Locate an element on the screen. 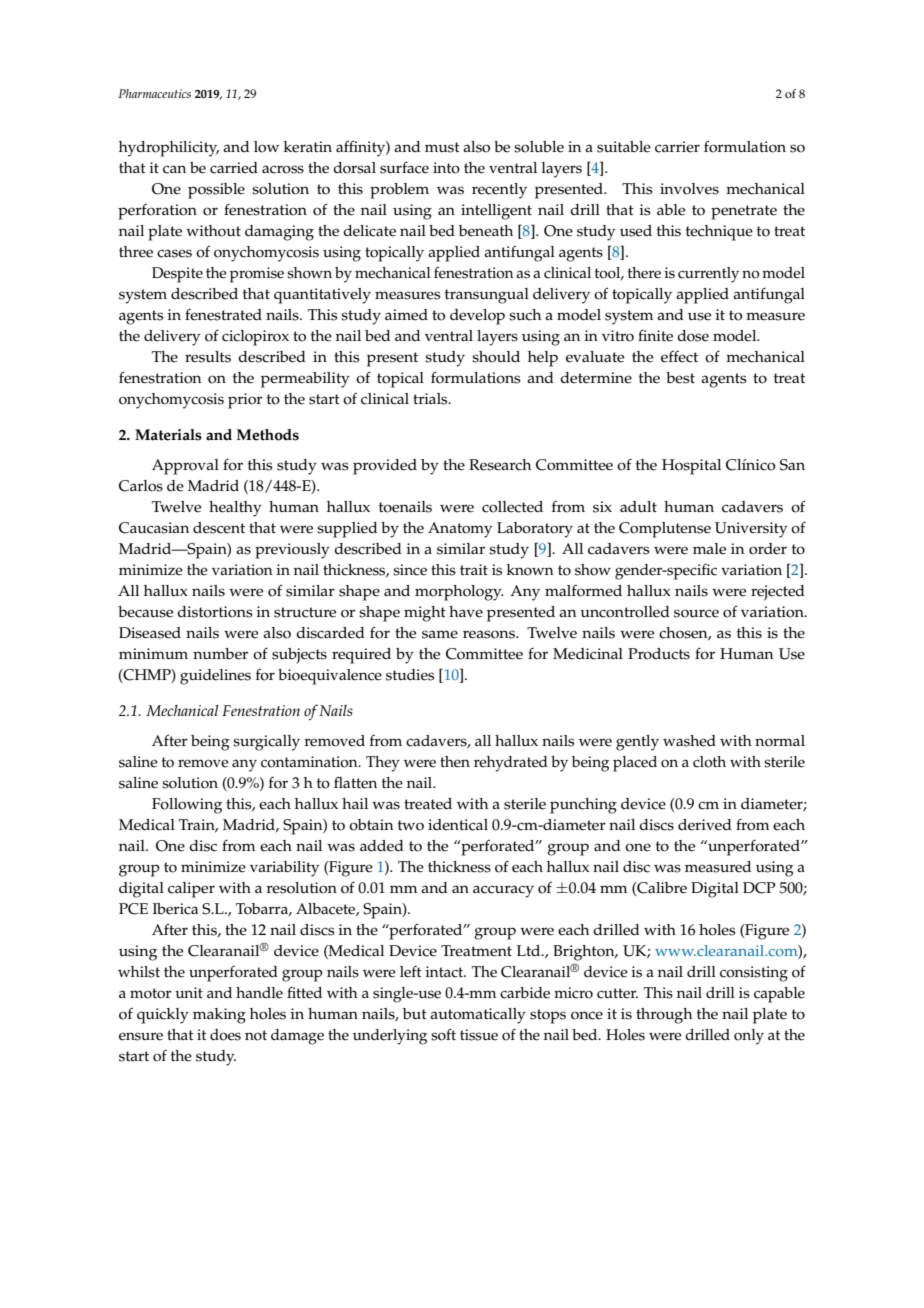 This screenshot has width=924, height=1308. automatically is located at coordinates (478, 1016).
